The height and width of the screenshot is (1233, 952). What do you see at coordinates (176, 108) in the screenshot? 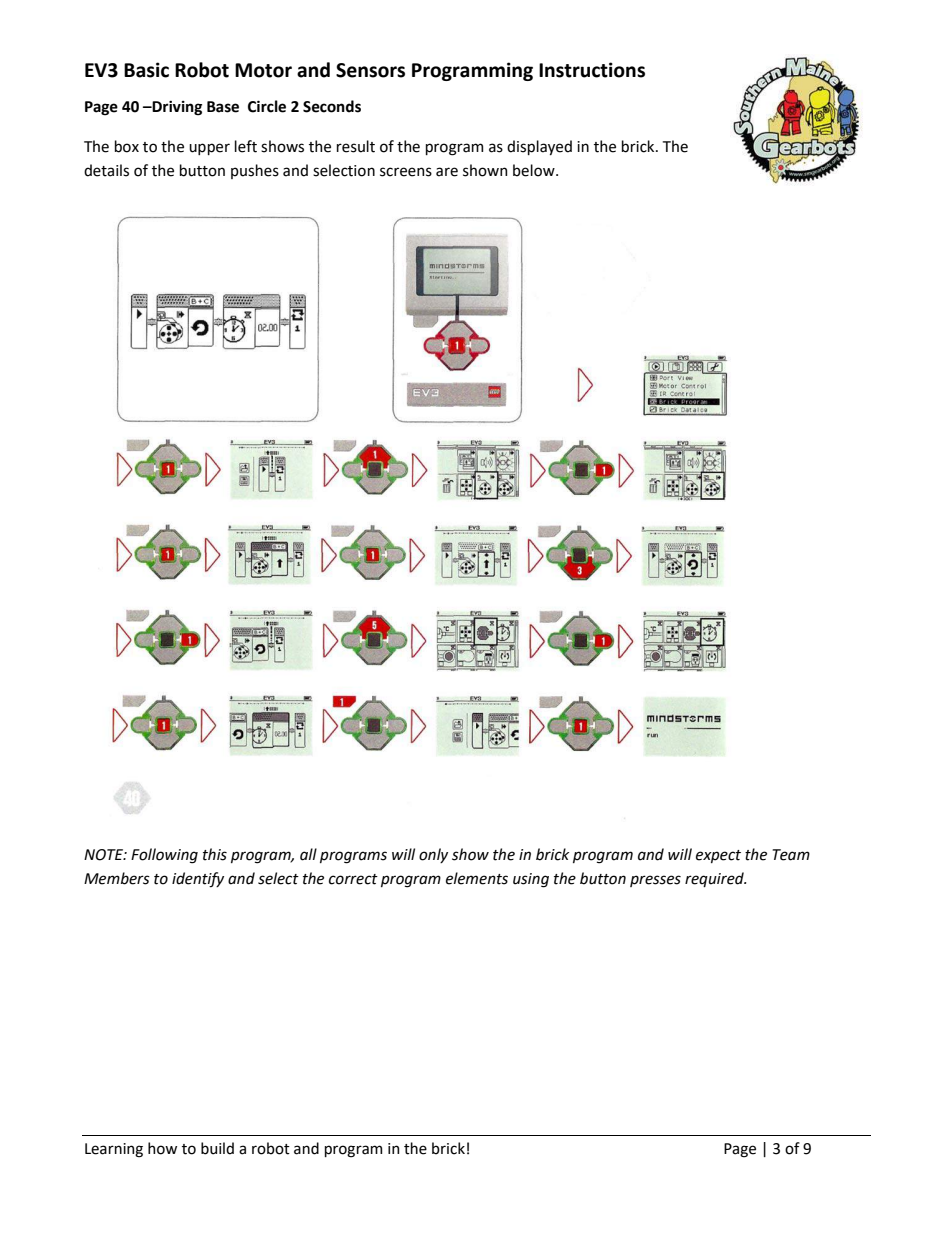
I see `Driving` at bounding box center [176, 108].
